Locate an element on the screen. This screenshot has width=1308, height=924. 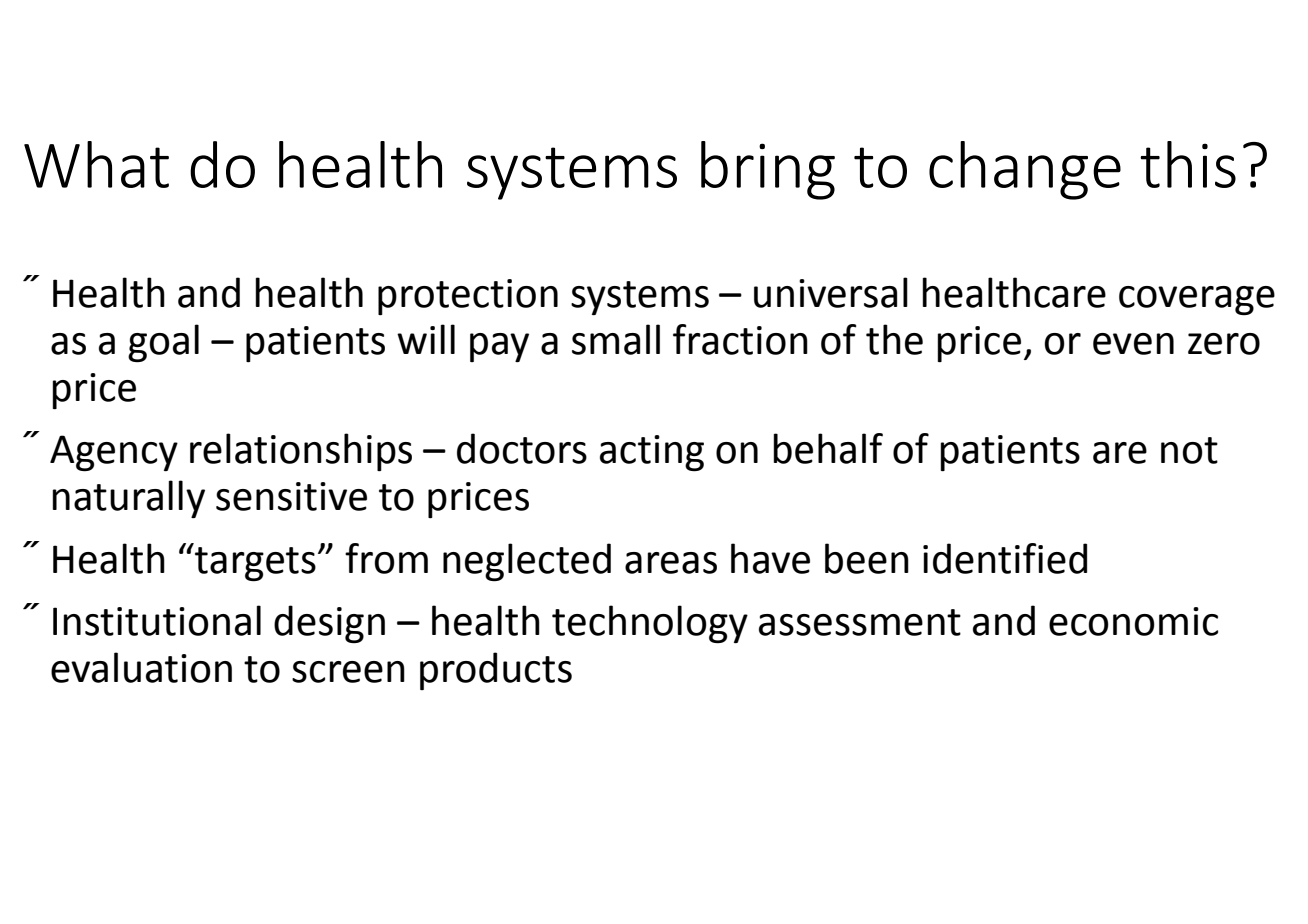
products is located at coordinates (496, 671).
